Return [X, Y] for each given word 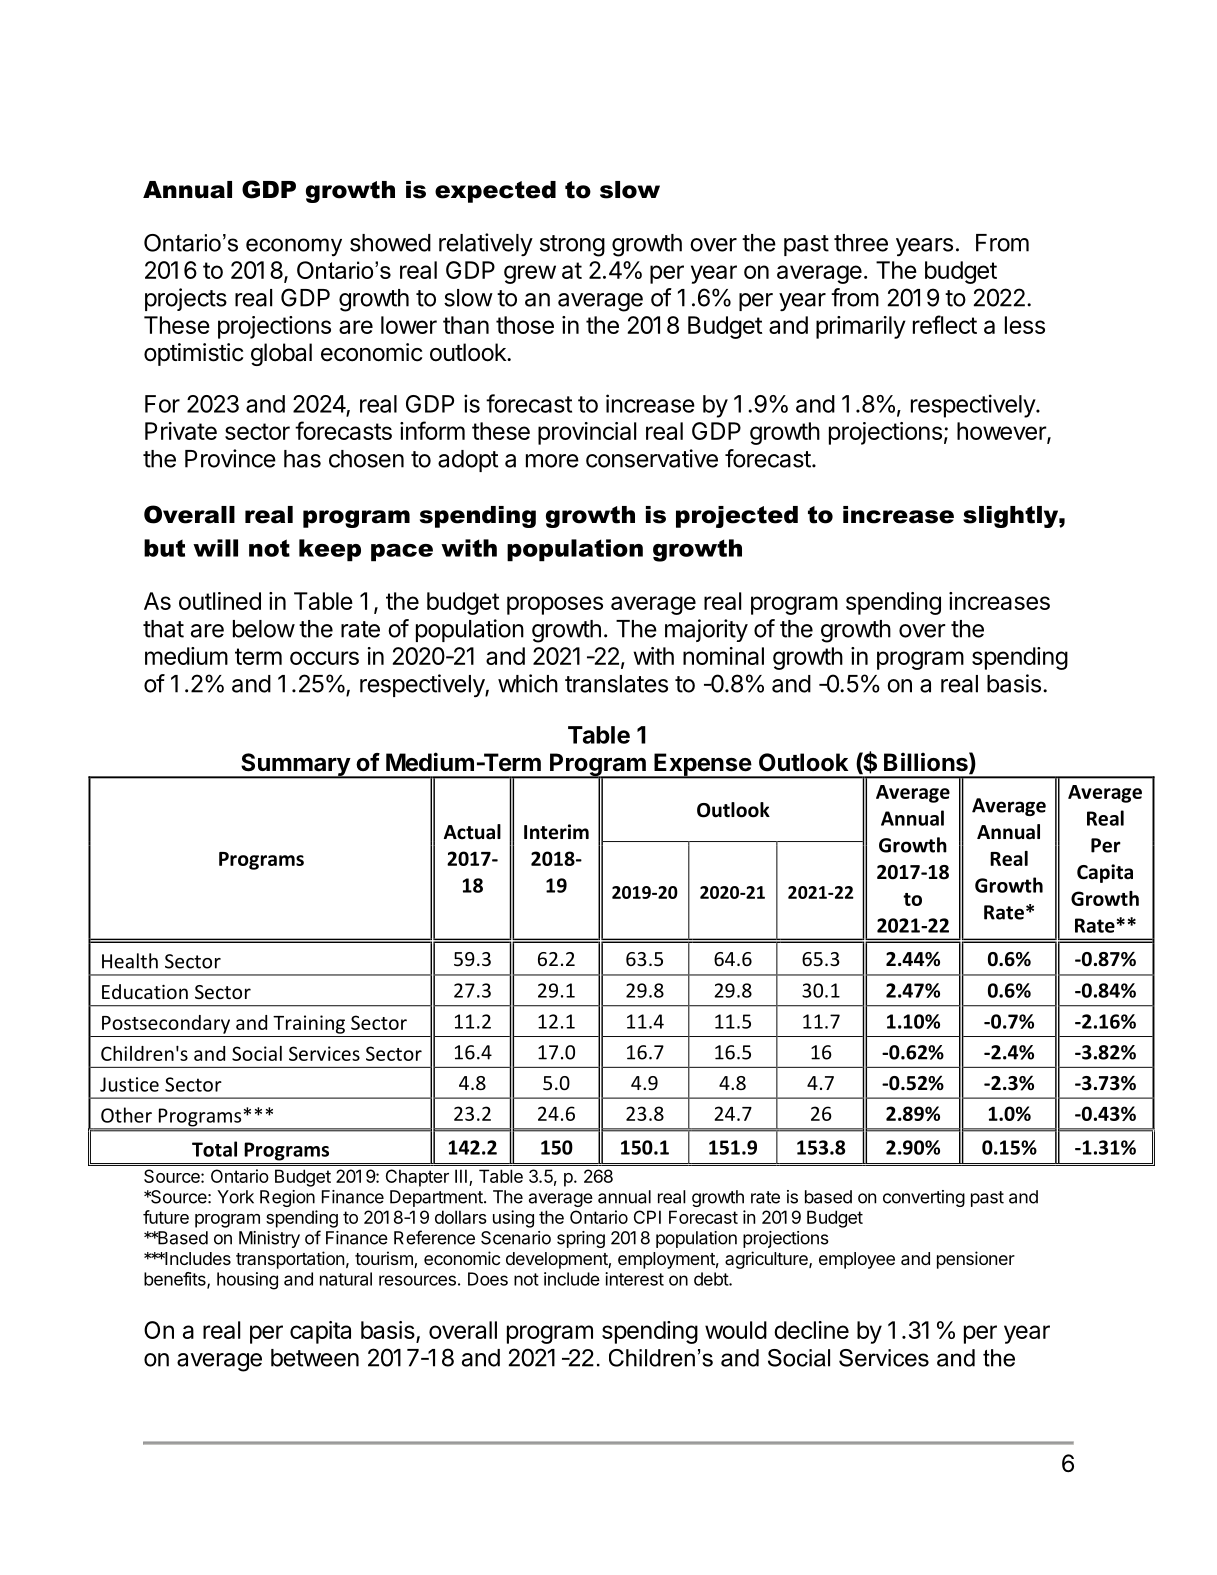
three [861, 243]
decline [811, 1330]
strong [572, 246]
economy [294, 247]
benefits [176, 1280]
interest [634, 1279]
